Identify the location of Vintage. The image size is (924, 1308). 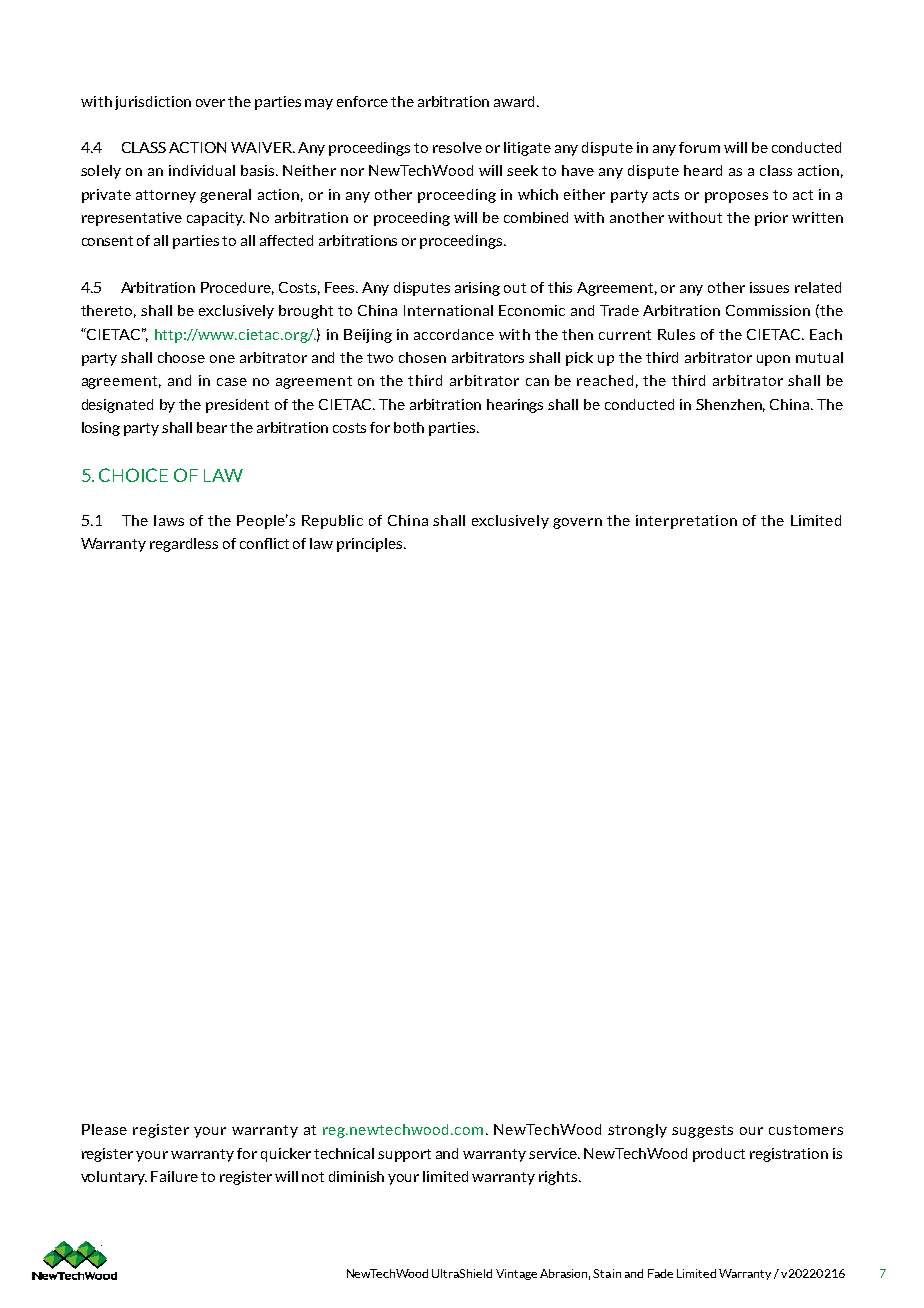
(516, 1274).
